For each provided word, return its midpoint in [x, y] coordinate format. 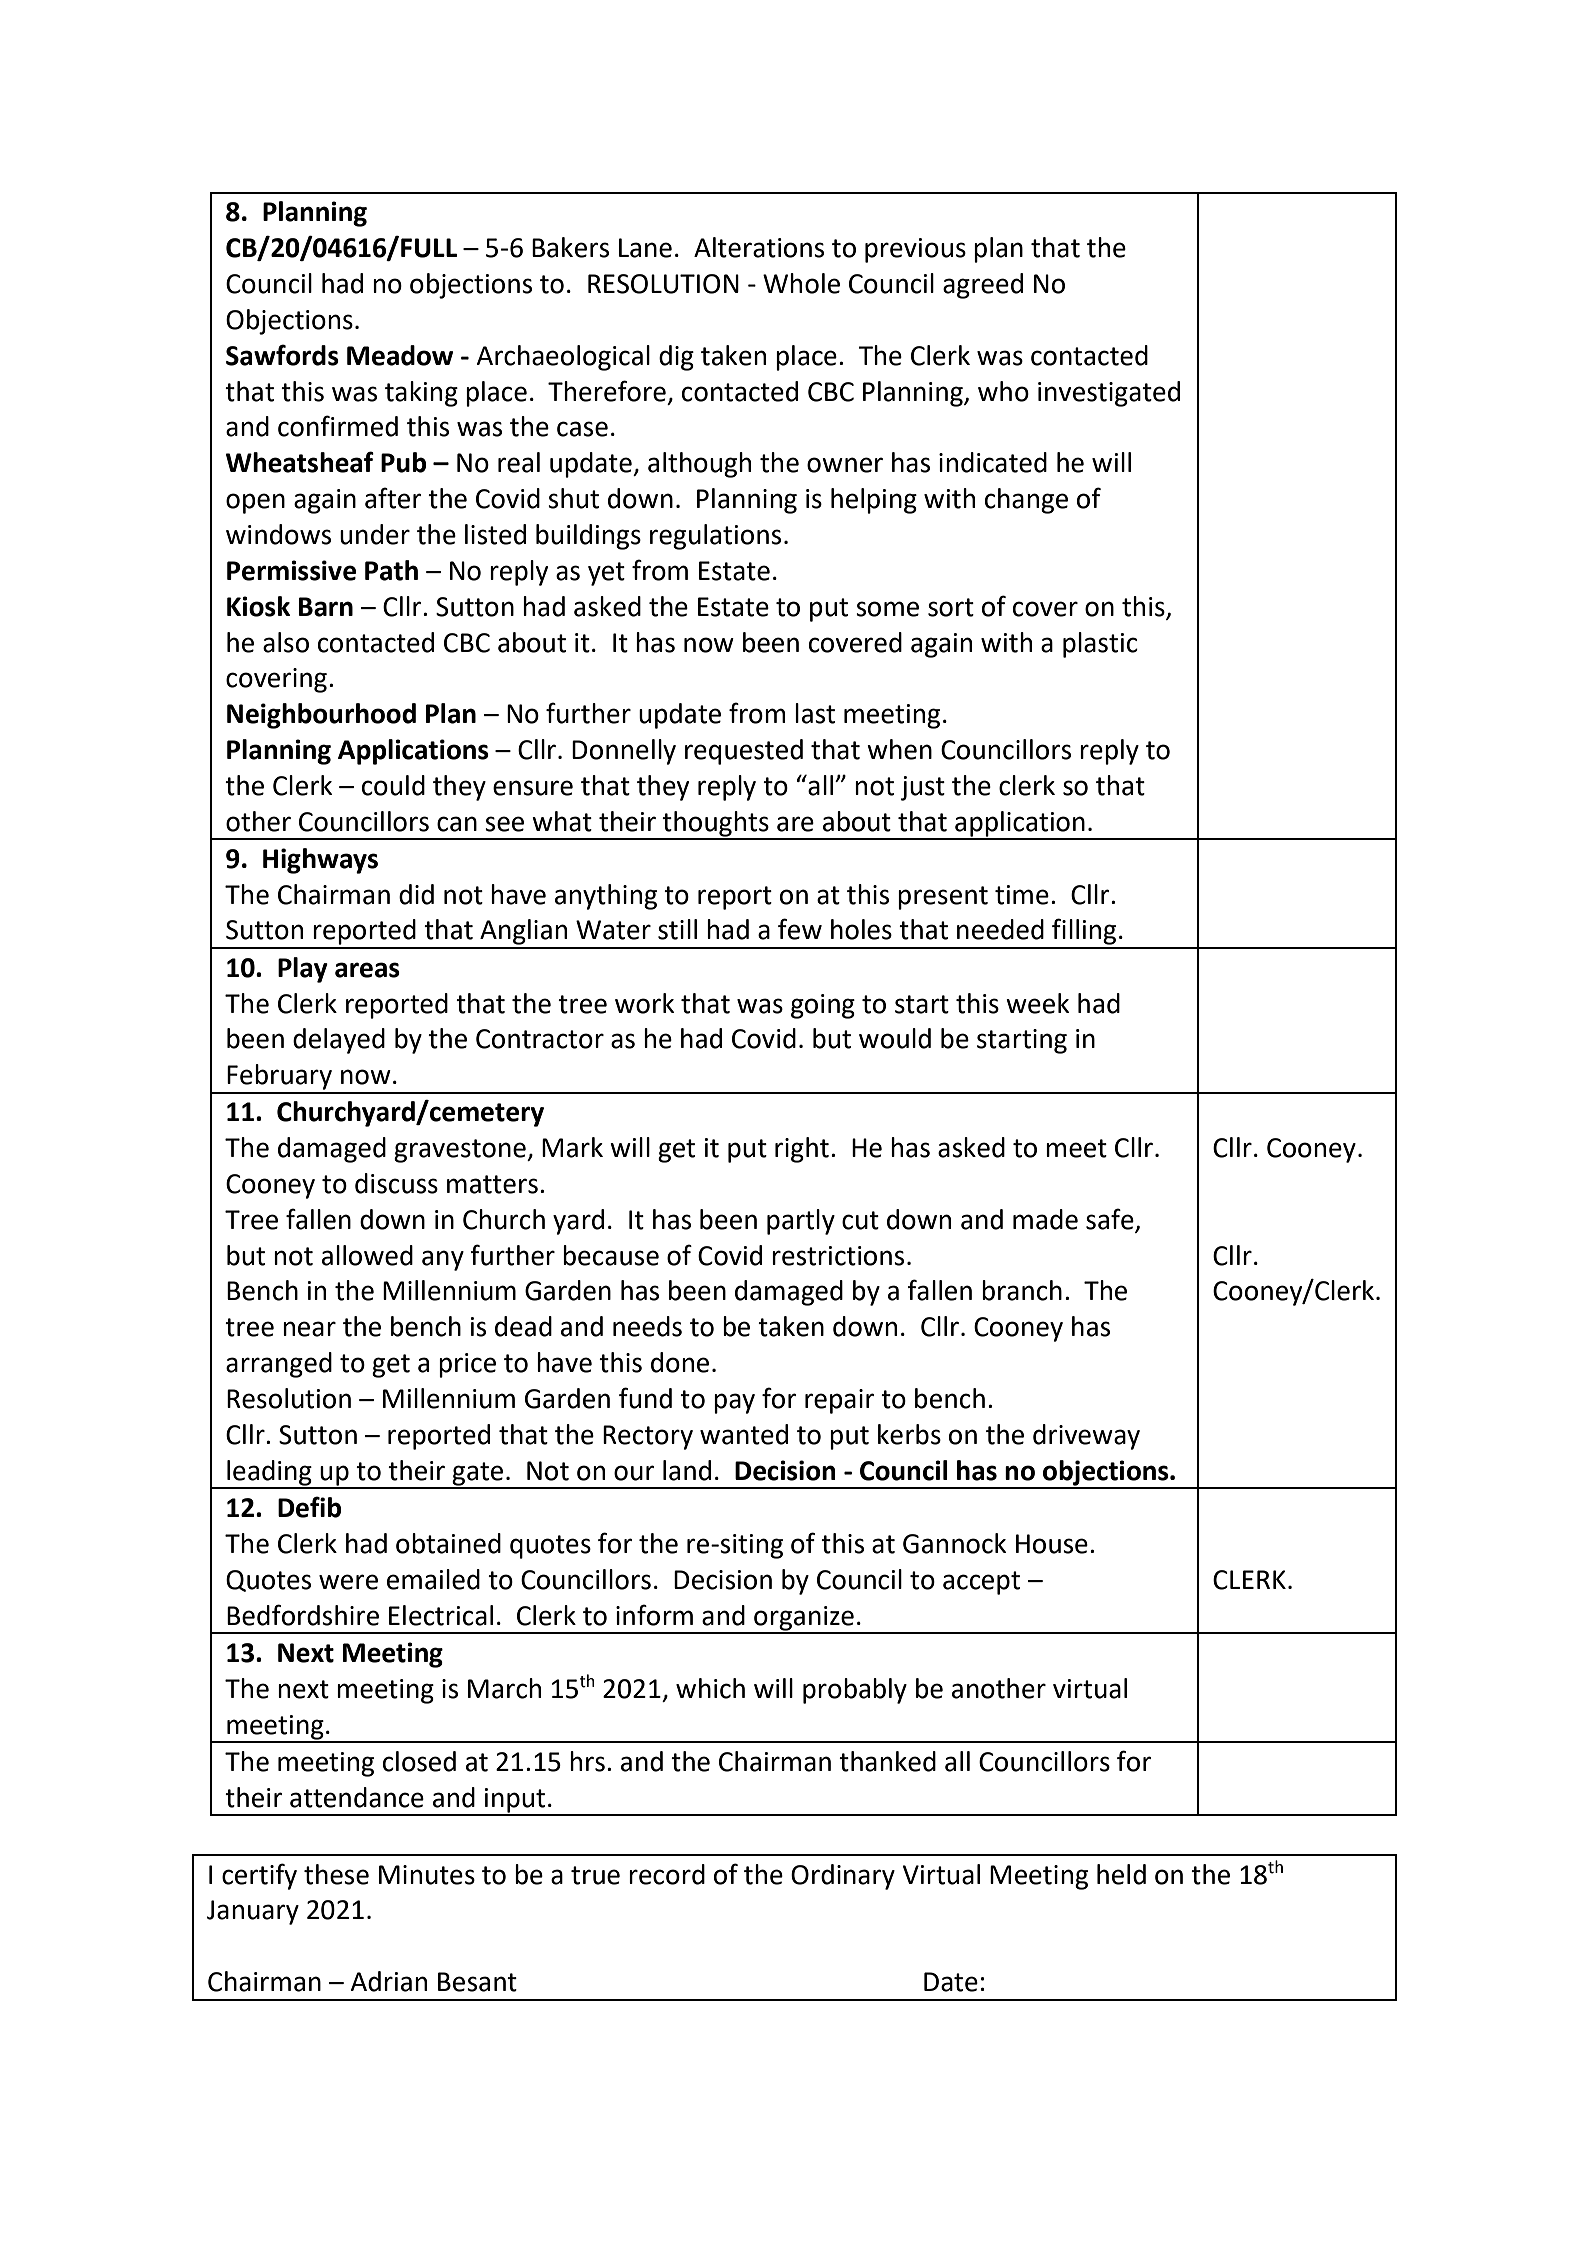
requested [744, 752]
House [1052, 1544]
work [644, 1003]
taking [421, 394]
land [687, 1470]
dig [676, 358]
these [336, 1874]
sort [951, 607]
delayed [339, 1041]
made [1045, 1219]
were [348, 1582]
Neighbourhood [321, 716]
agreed [983, 286]
